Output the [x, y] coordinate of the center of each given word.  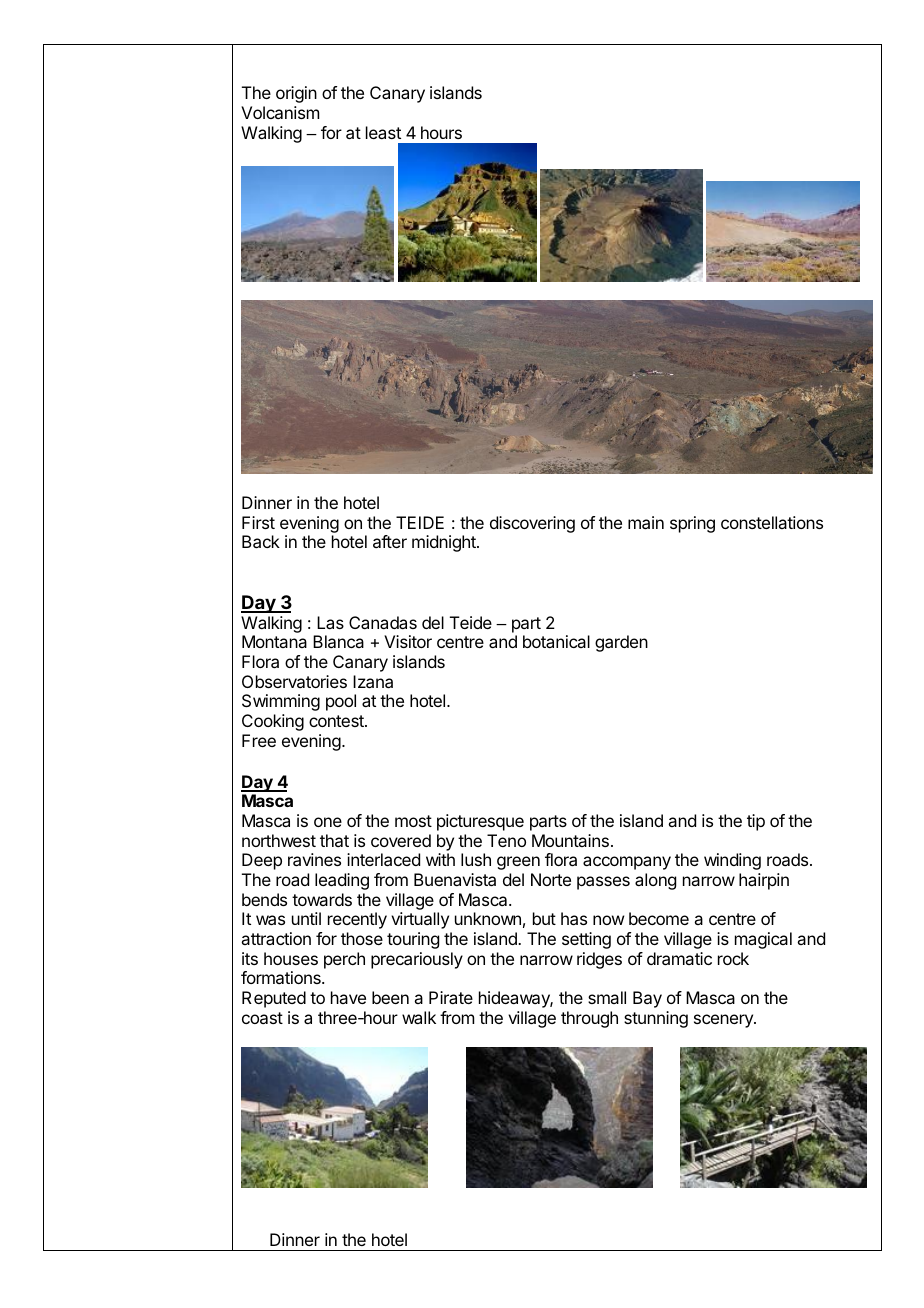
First [258, 522]
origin [296, 94]
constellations [772, 522]
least [383, 132]
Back [261, 541]
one [328, 822]
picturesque [480, 822]
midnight [445, 543]
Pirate [451, 997]
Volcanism [280, 112]
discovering [532, 524]
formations [282, 977]
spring [692, 524]
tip [756, 822]
